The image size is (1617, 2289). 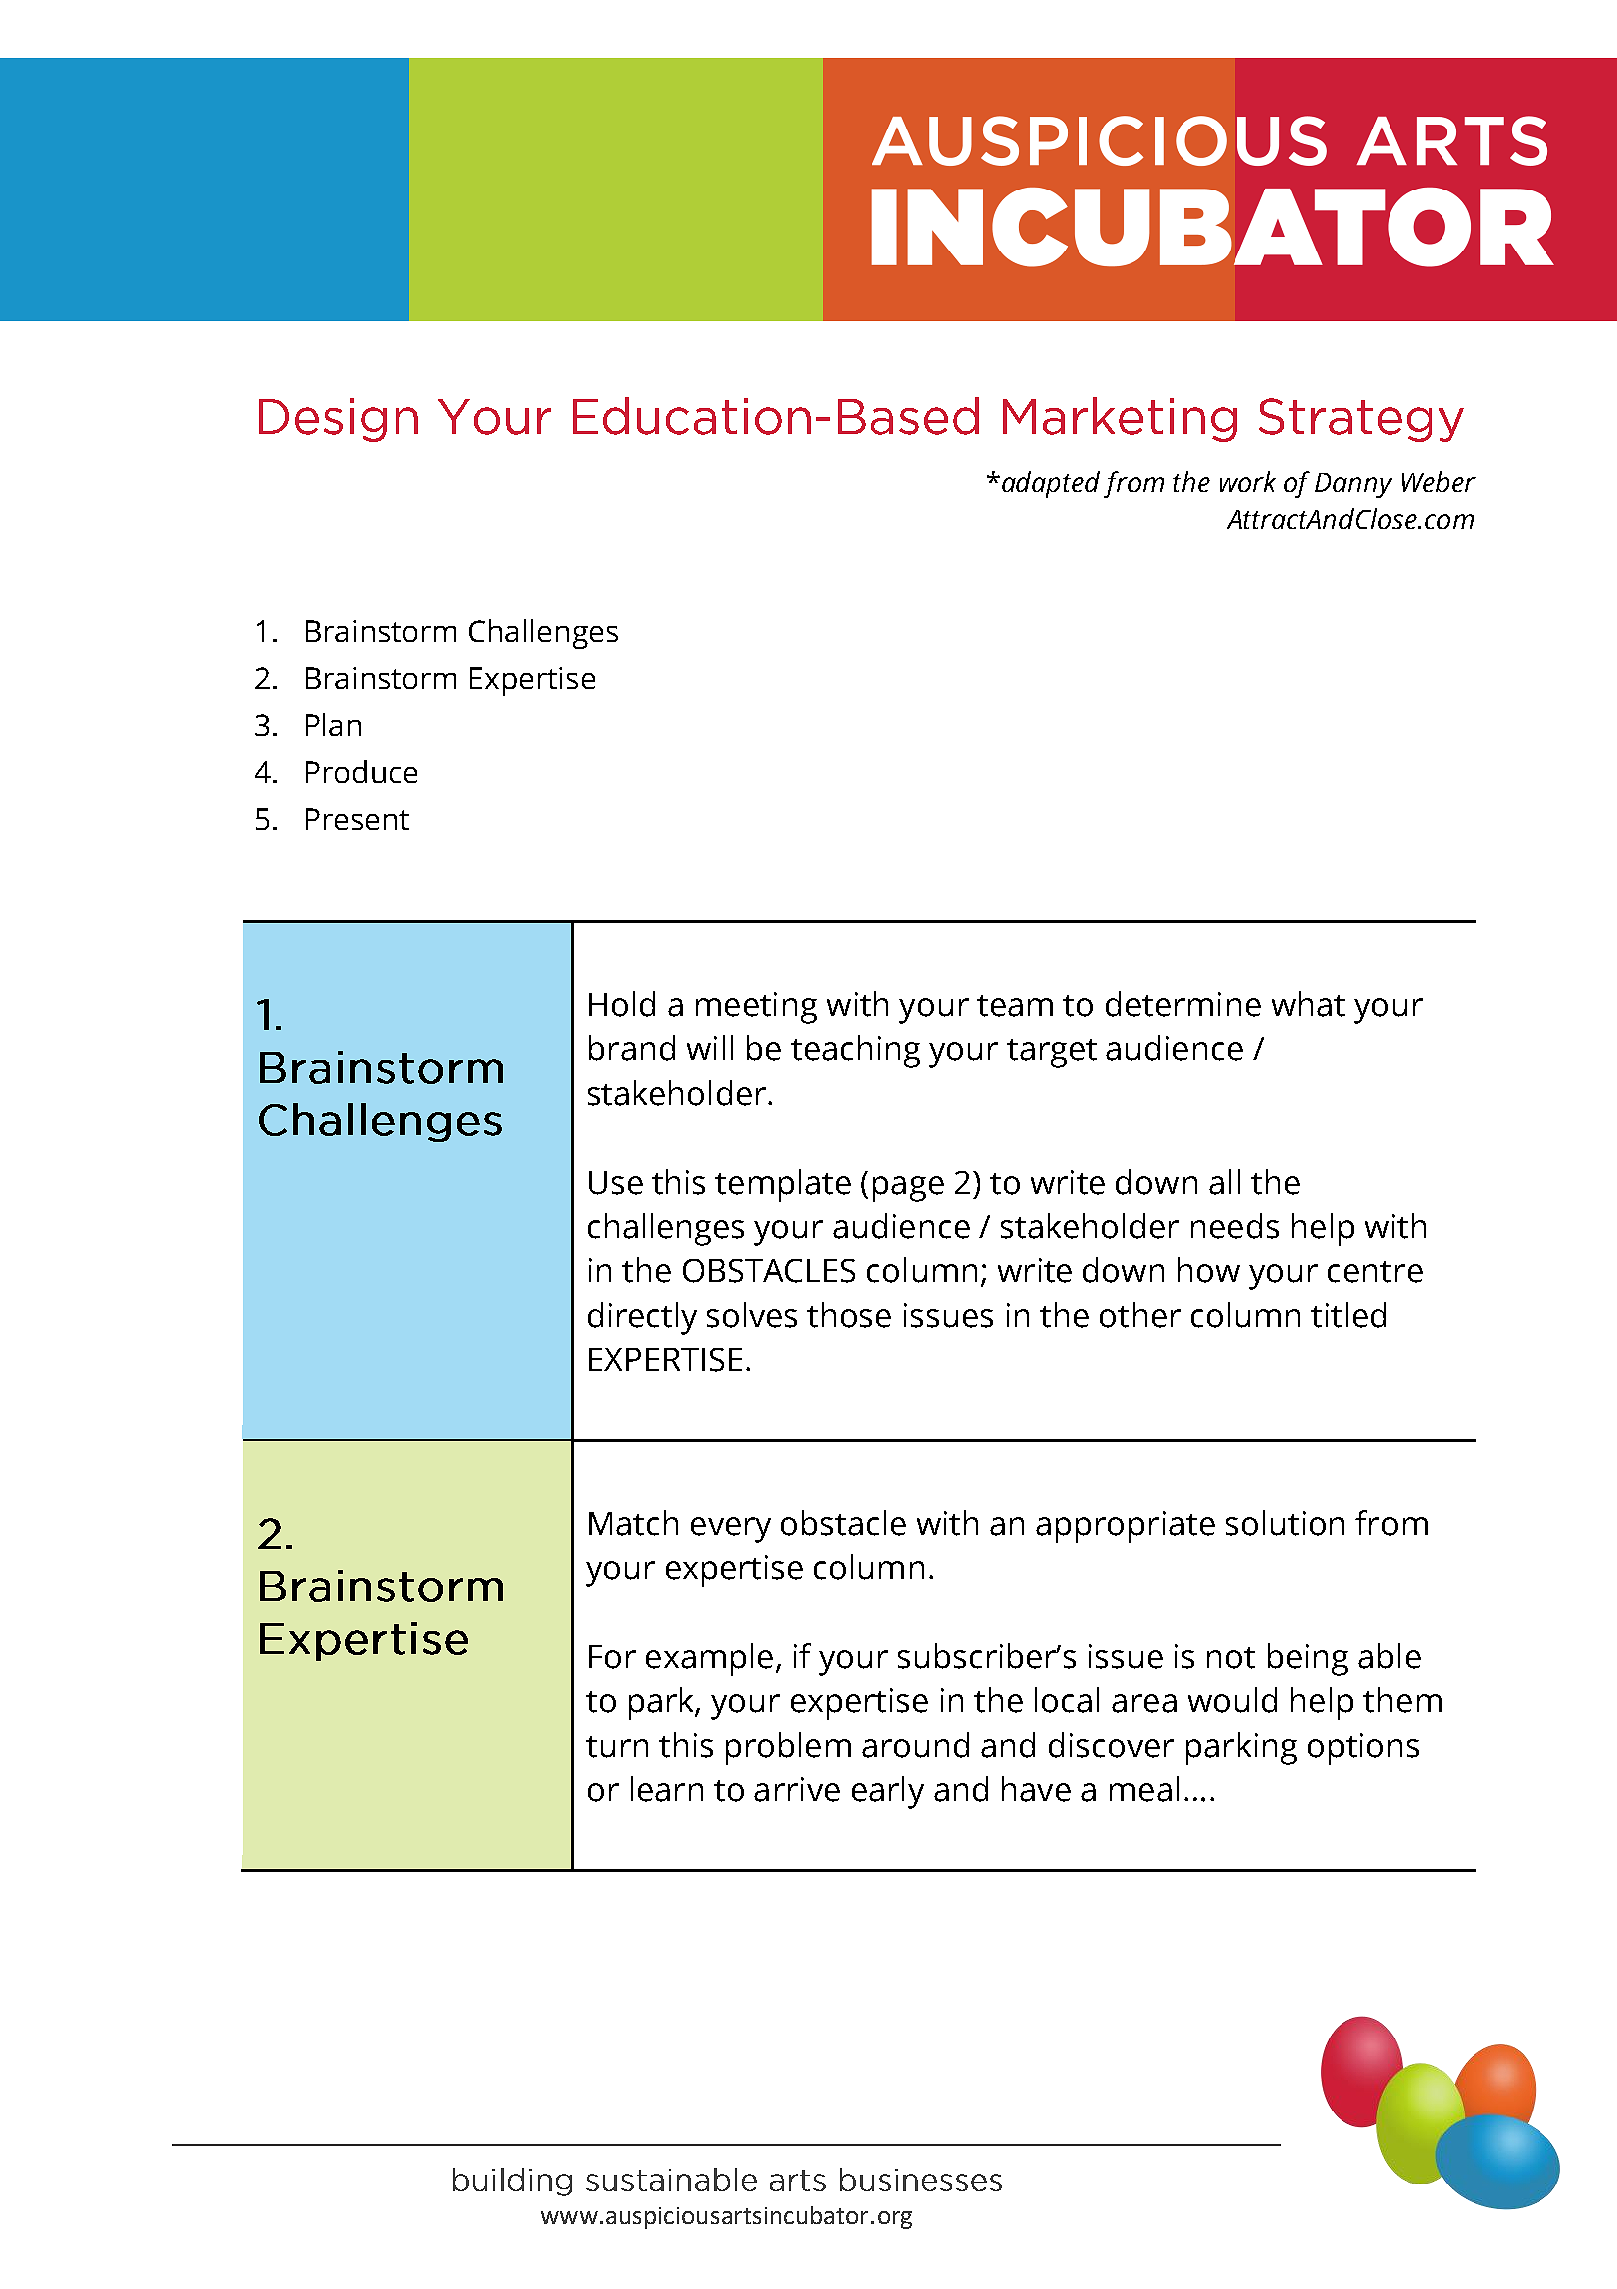 What do you see at coordinates (333, 724) in the page?
I see `Plan` at bounding box center [333, 724].
